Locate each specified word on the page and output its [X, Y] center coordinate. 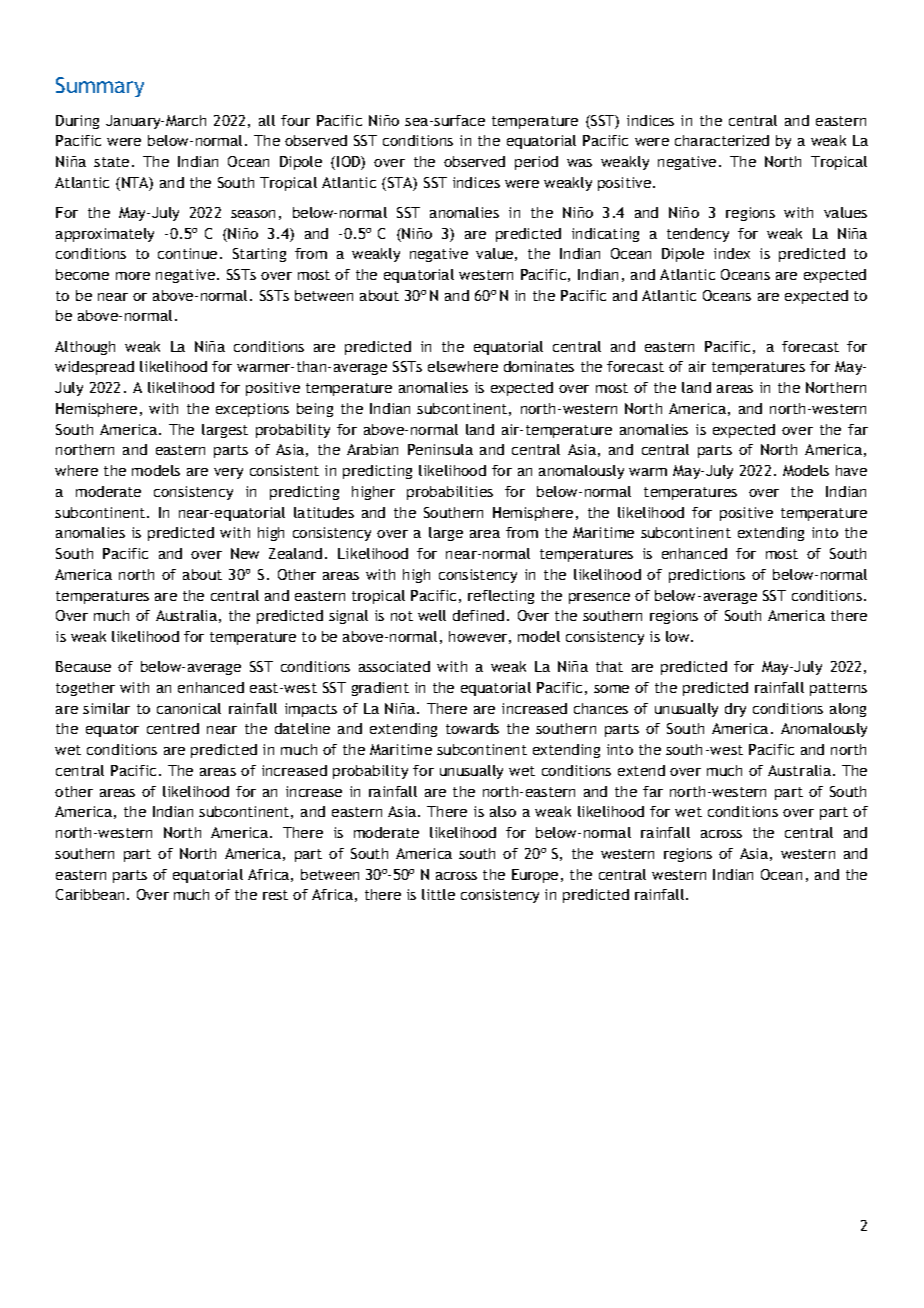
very [228, 473]
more [133, 276]
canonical [189, 708]
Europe [535, 876]
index [732, 253]
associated [394, 666]
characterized [722, 140]
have [851, 470]
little [438, 894]
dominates [539, 366]
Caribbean [90, 894]
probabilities [450, 493]
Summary [100, 87]
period [536, 163]
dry [735, 710]
